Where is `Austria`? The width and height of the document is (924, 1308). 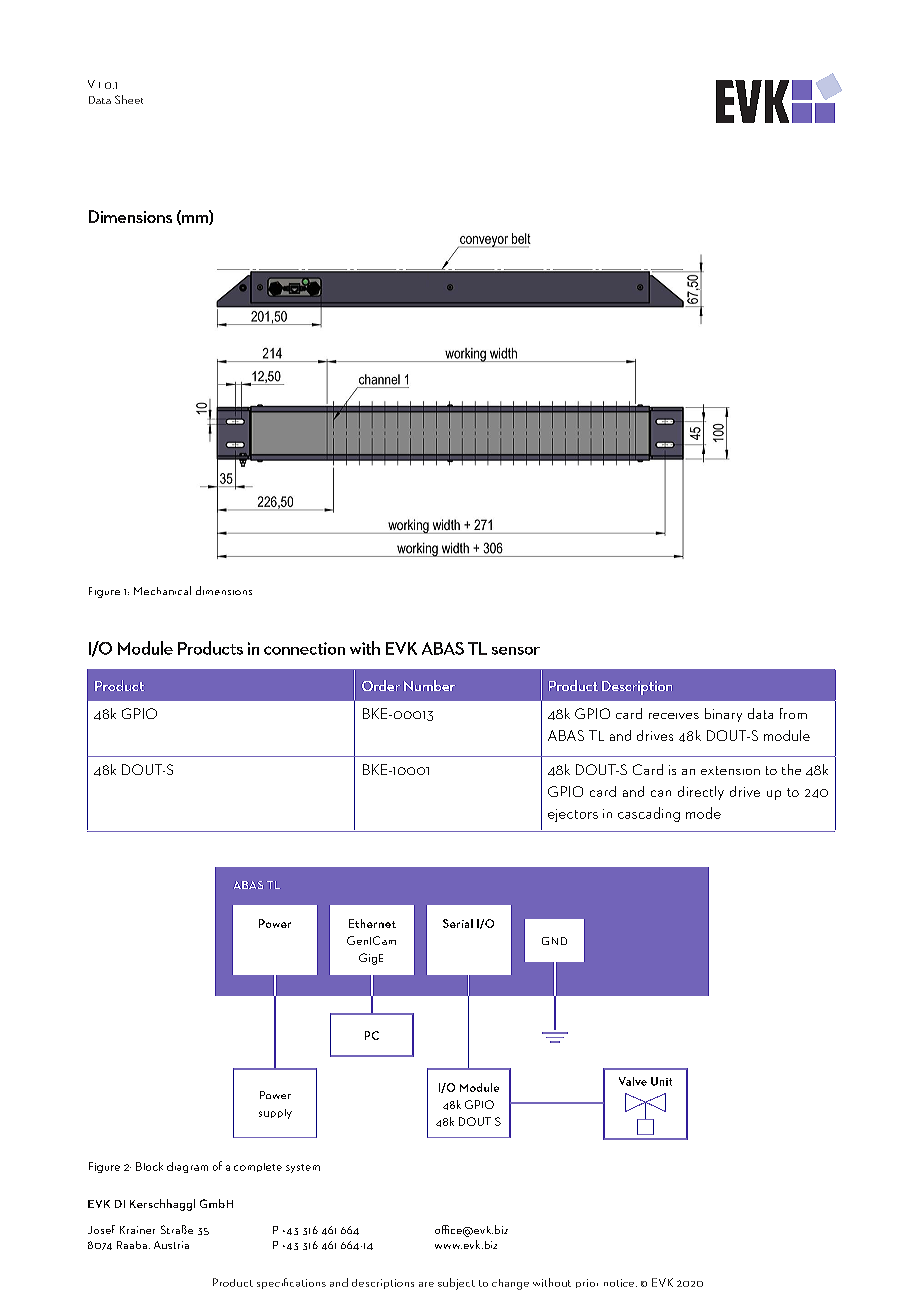 Austria is located at coordinates (171, 1245).
